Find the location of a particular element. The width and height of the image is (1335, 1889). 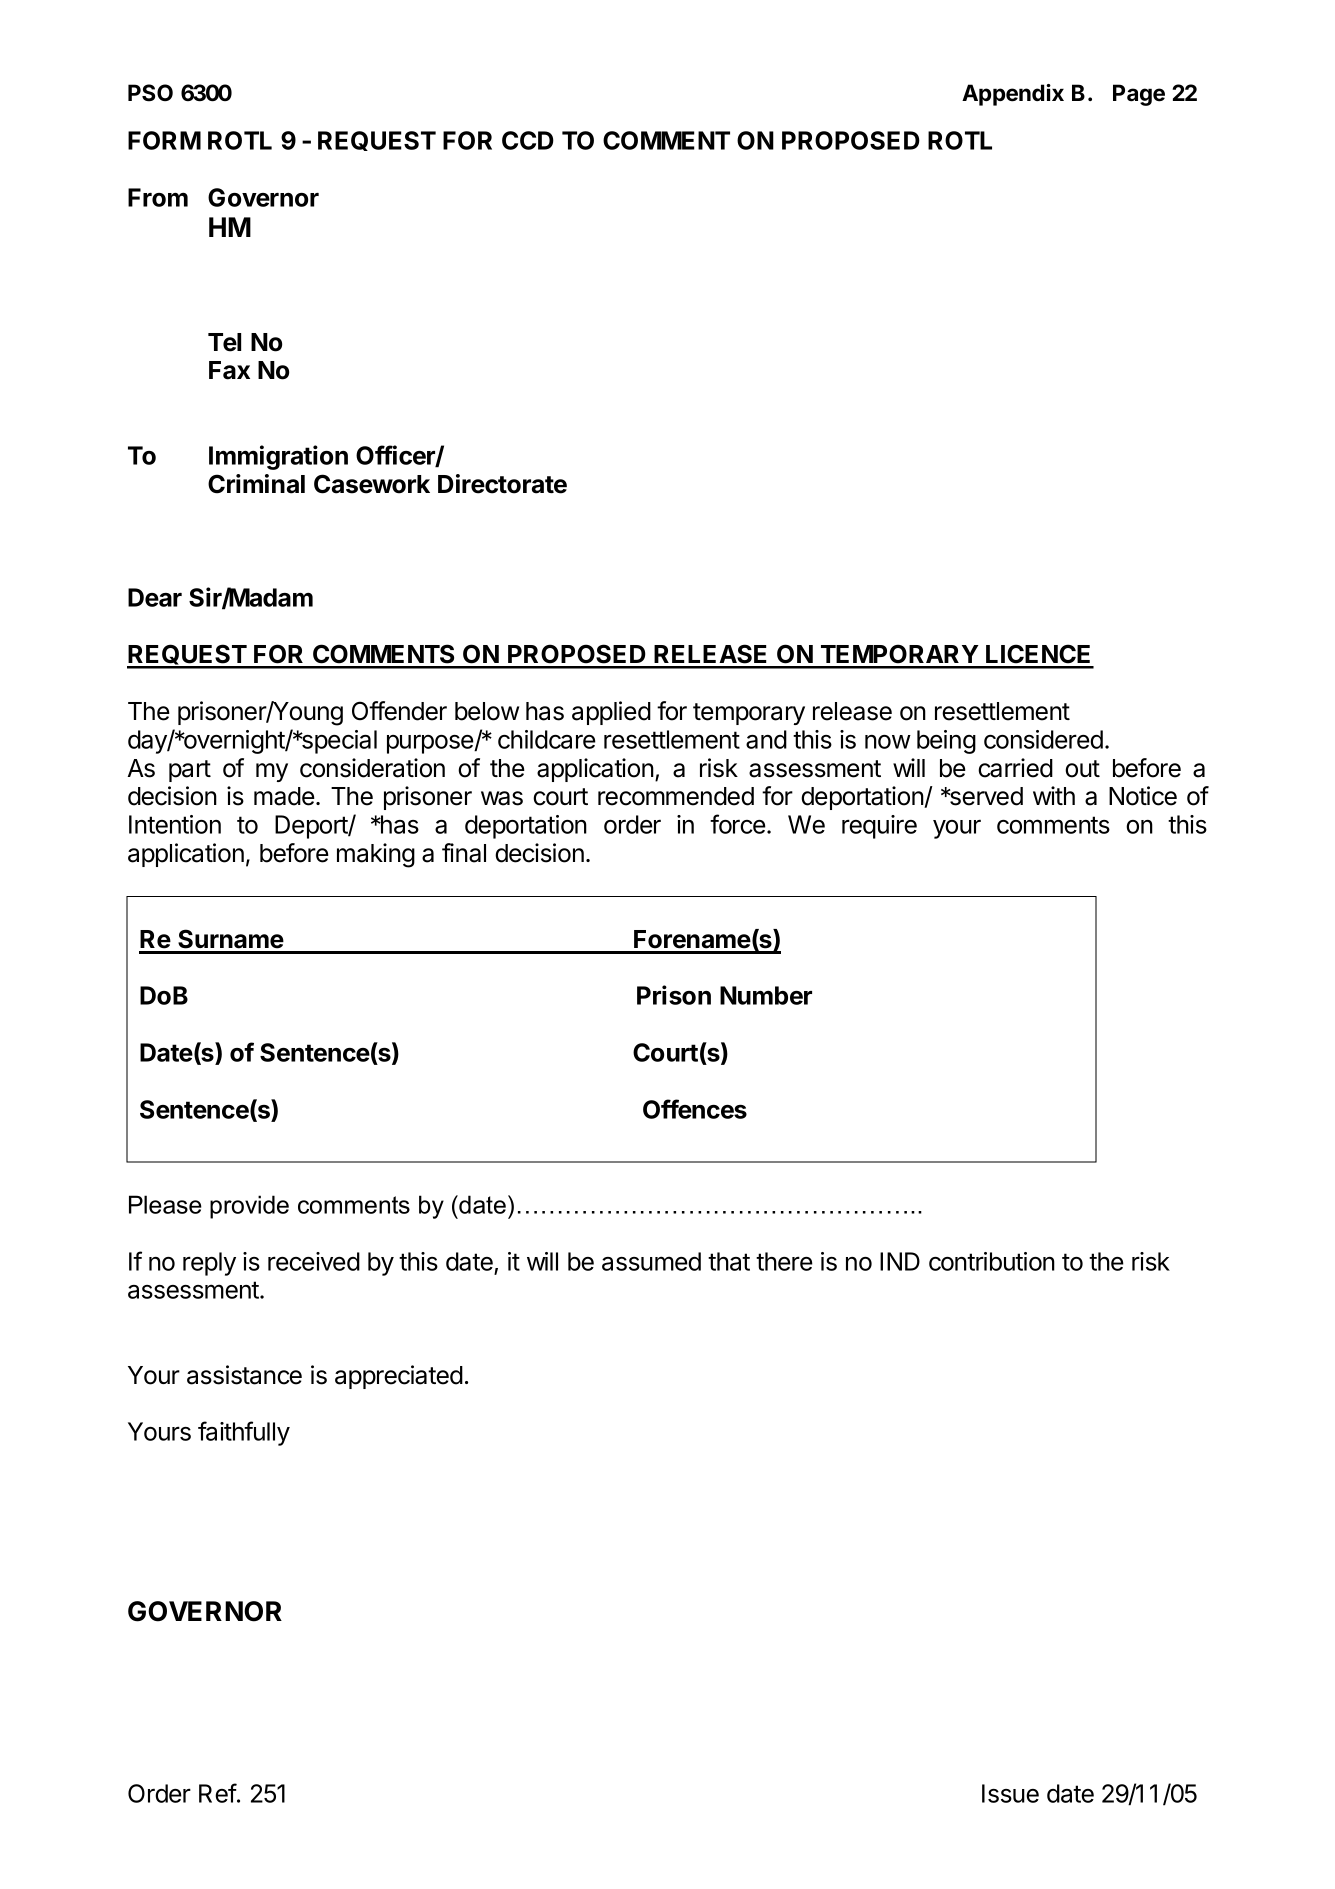

considered is located at coordinates (1043, 739).
